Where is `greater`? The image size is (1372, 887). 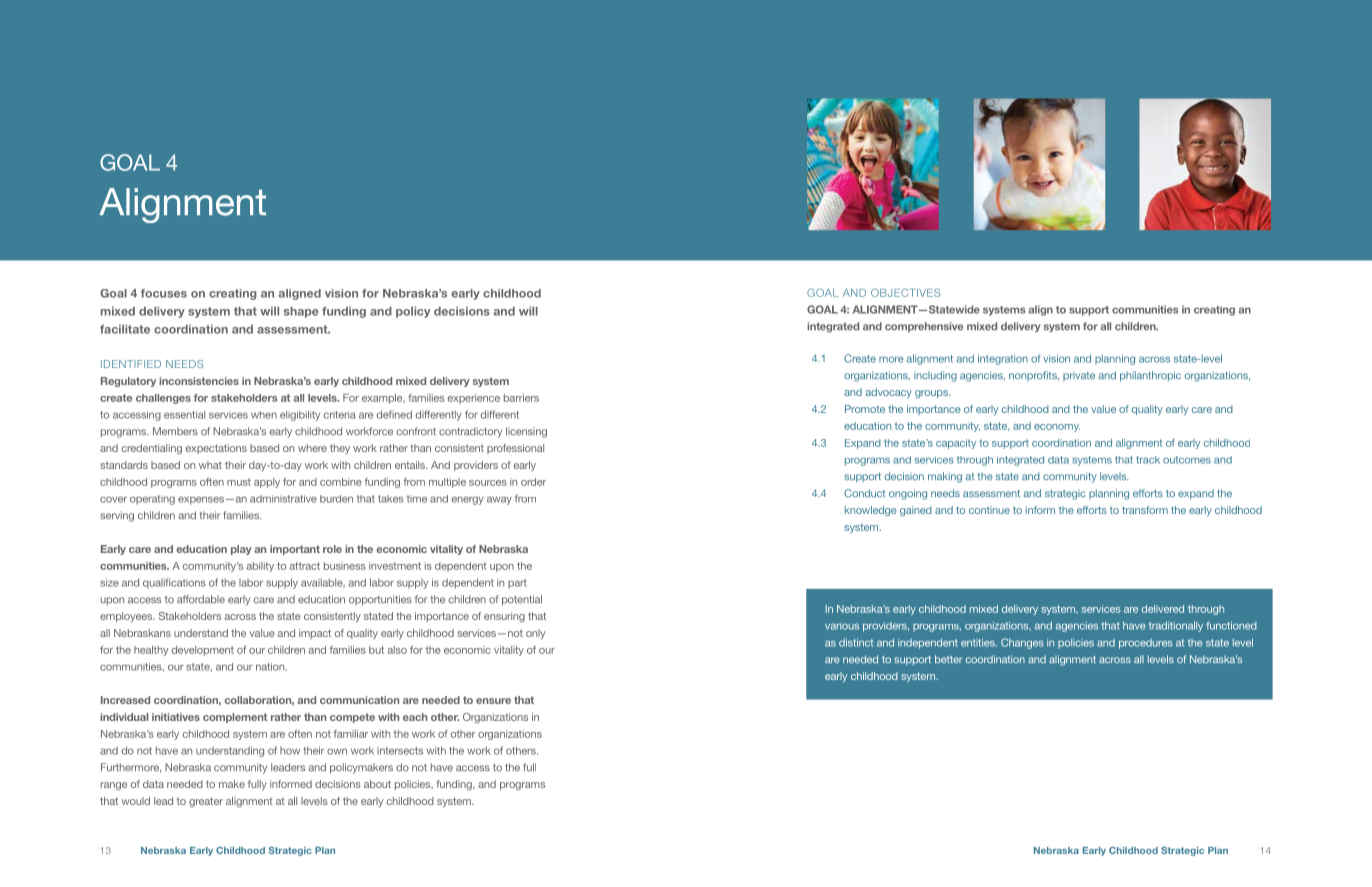 greater is located at coordinates (206, 802).
